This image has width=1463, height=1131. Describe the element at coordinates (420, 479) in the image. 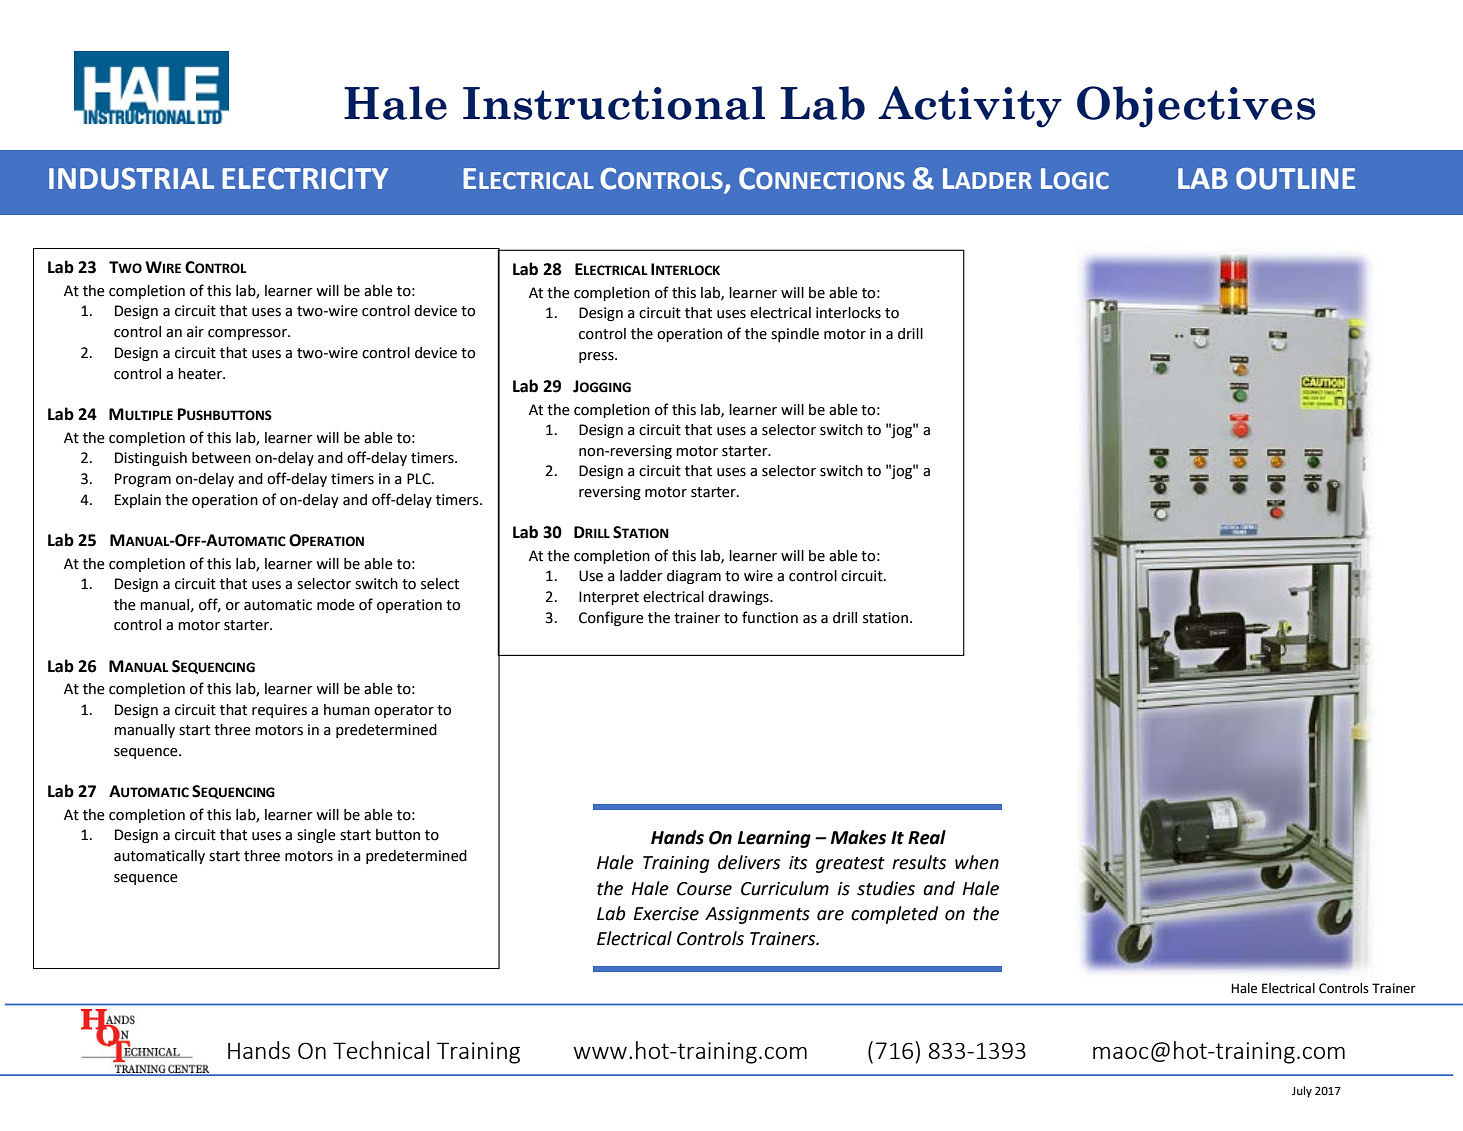

I see `PLC` at that location.
